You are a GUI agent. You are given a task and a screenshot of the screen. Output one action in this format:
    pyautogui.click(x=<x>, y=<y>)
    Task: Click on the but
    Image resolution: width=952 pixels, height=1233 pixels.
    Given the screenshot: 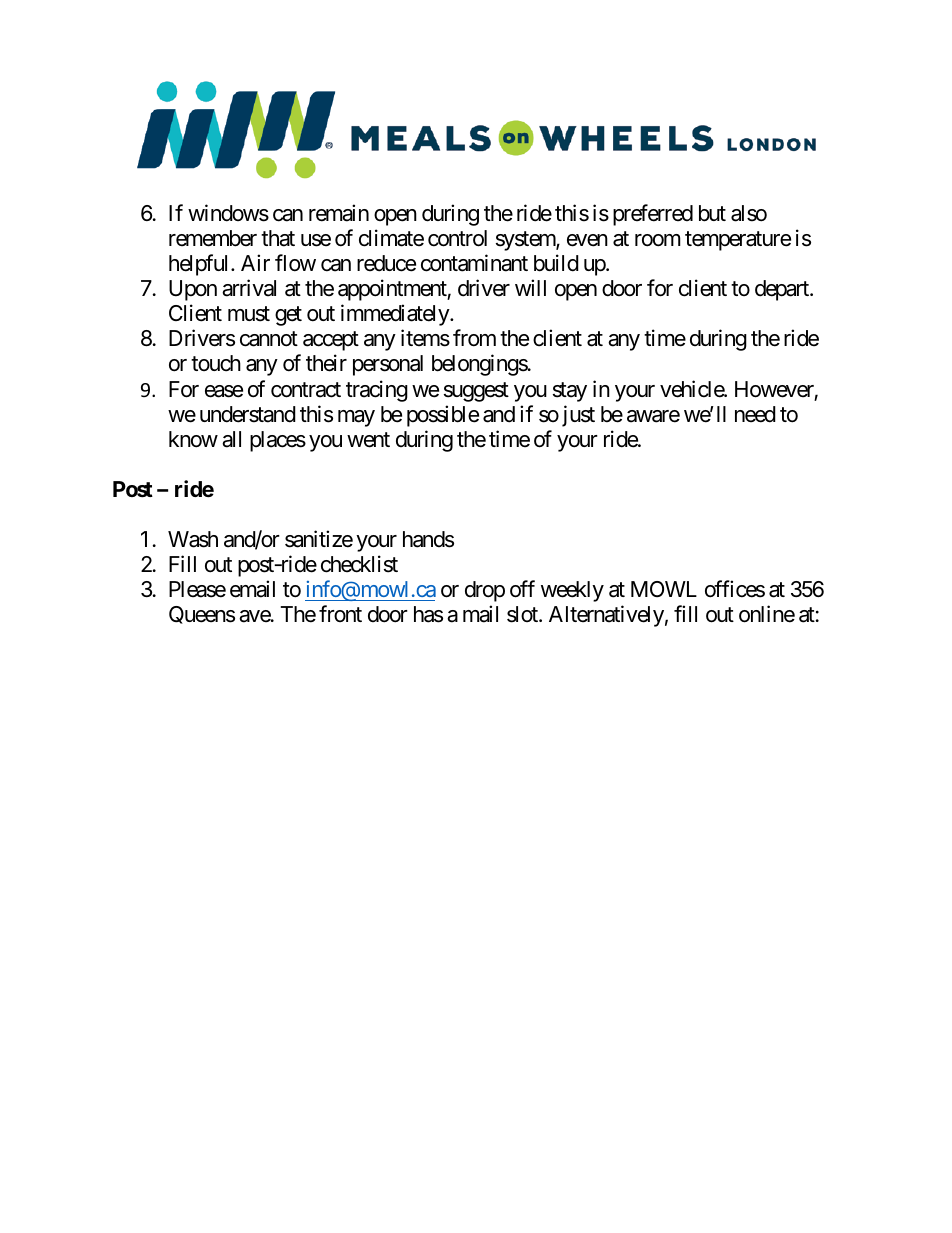 What is the action you would take?
    pyautogui.click(x=712, y=213)
